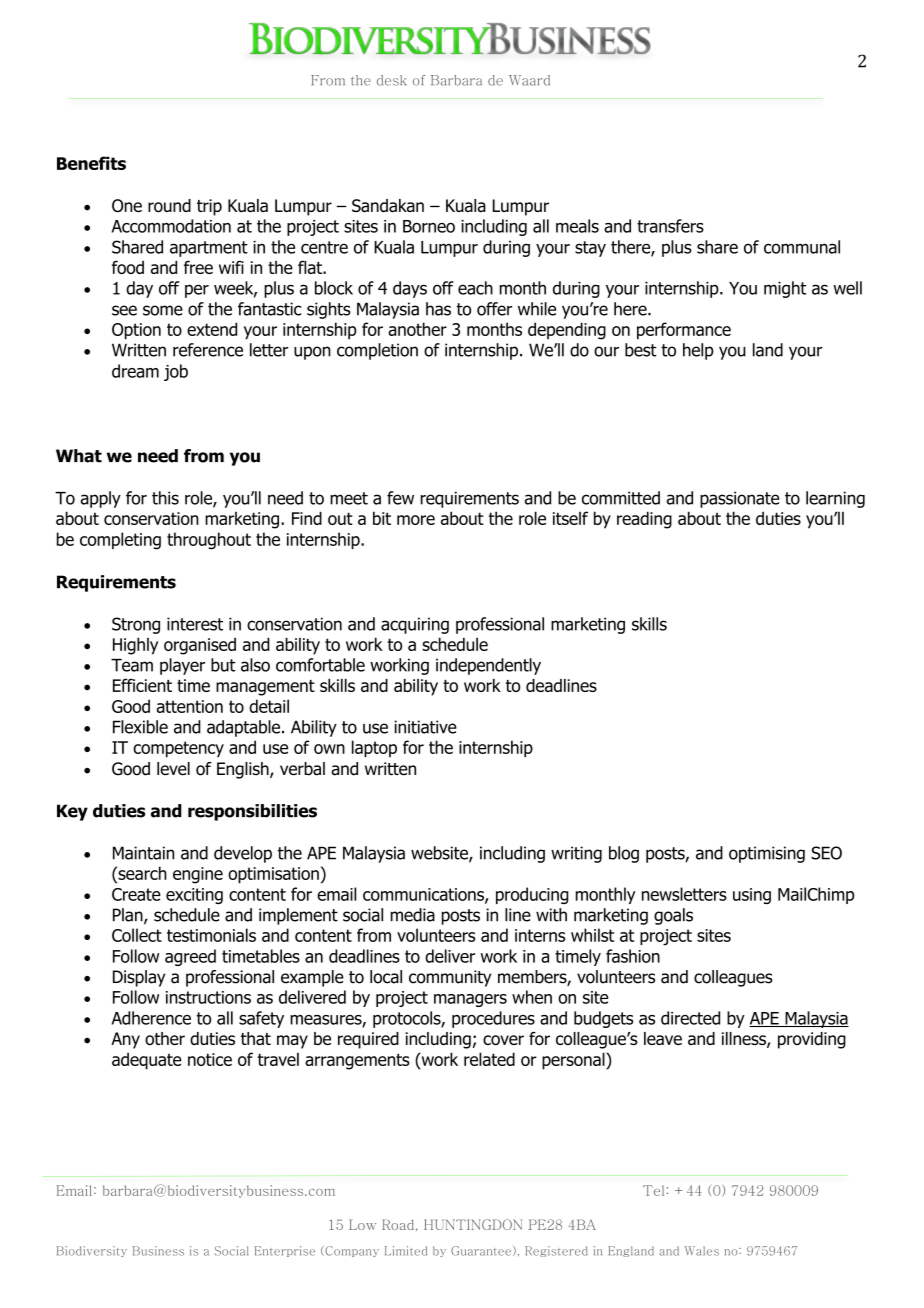 The height and width of the document is (1308, 924). What do you see at coordinates (91, 163) in the document?
I see `Benefits` at bounding box center [91, 163].
